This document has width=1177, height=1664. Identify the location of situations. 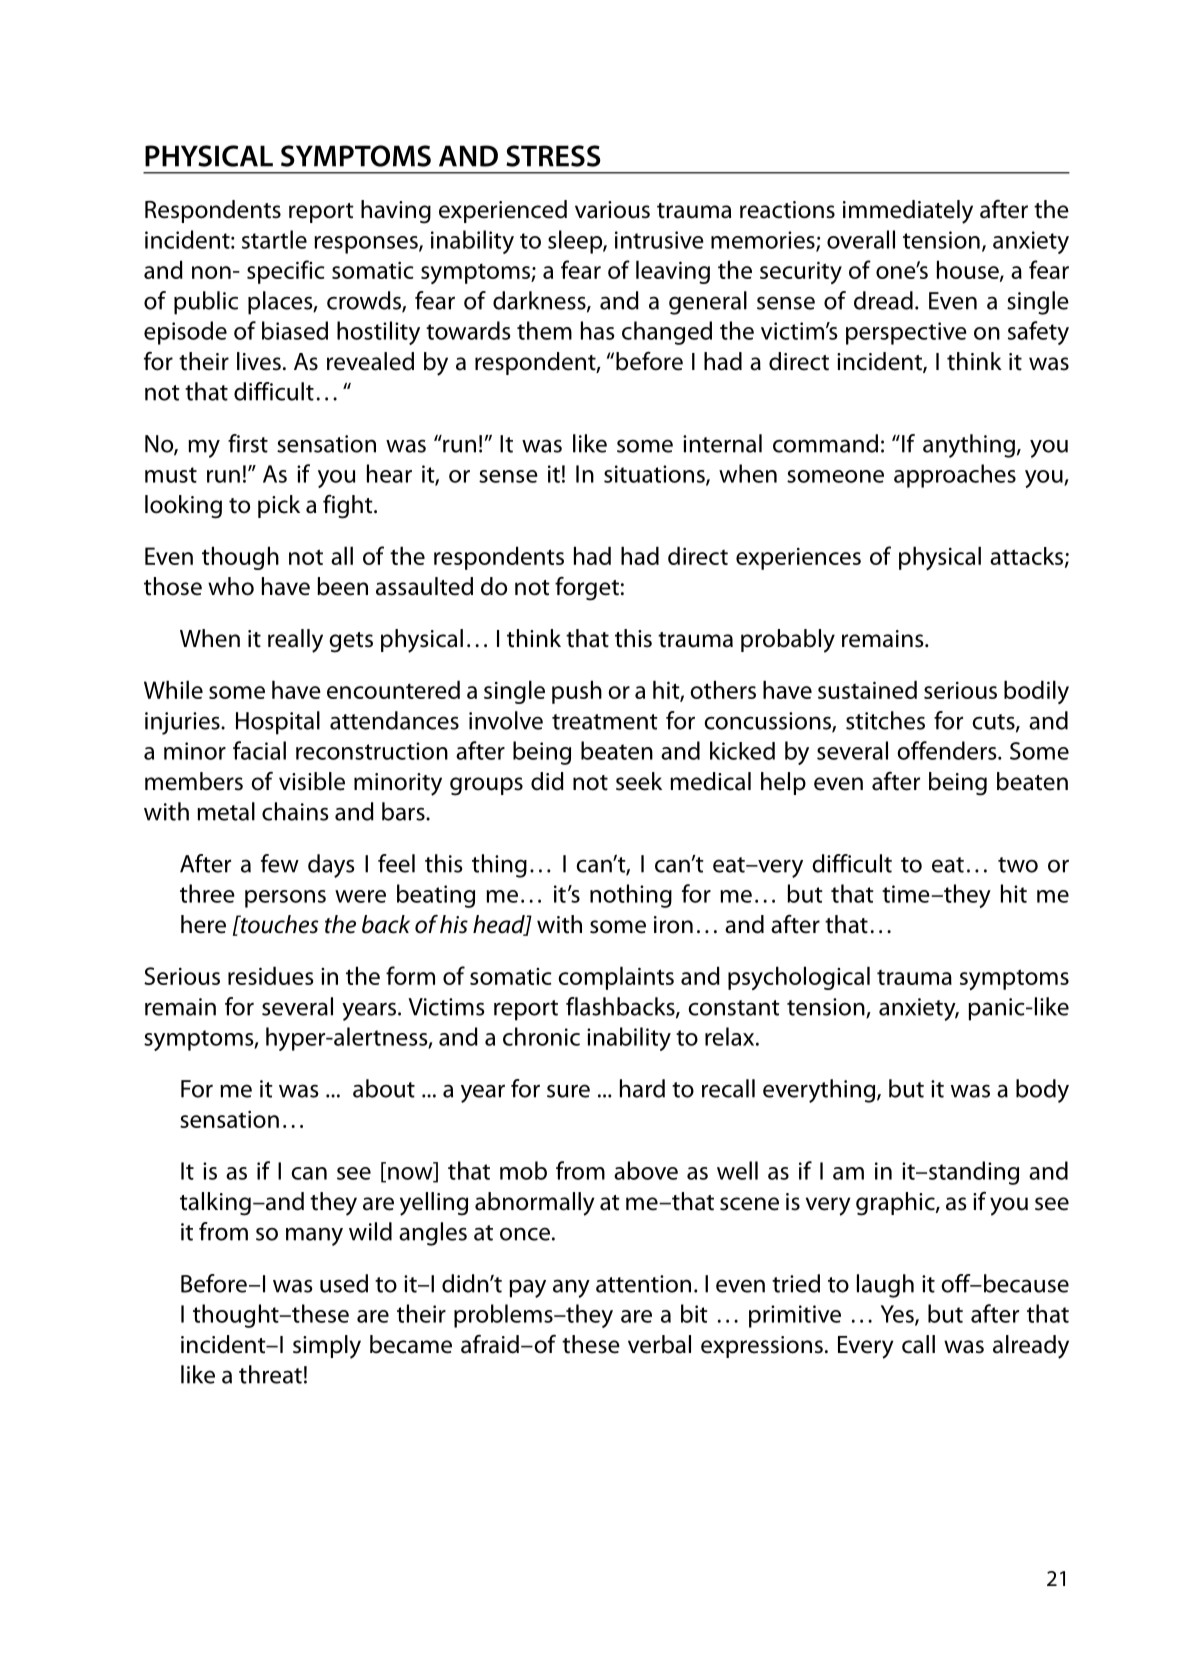
(655, 475).
